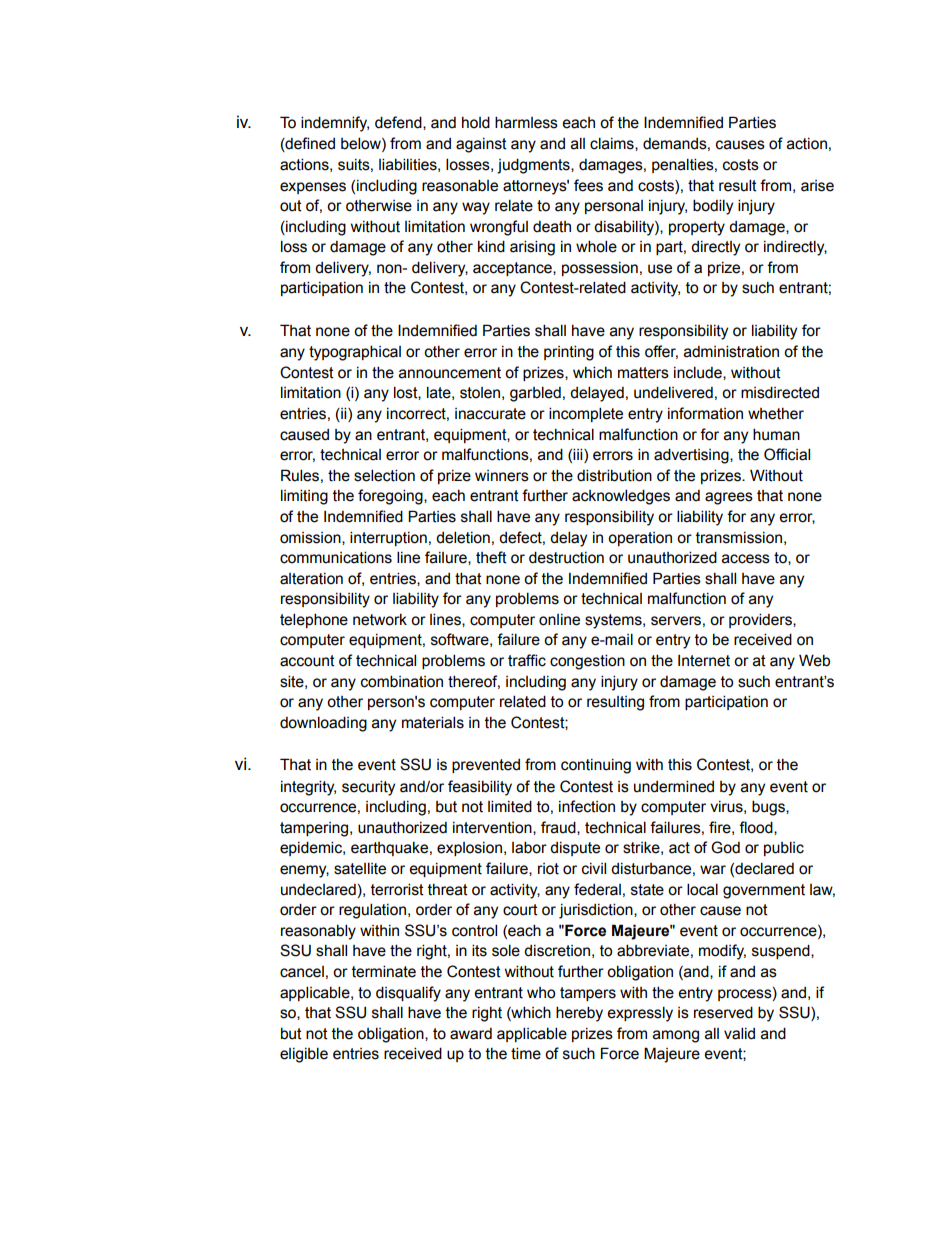 This image has height=1233, width=952. I want to click on disqualify, so click(408, 994).
